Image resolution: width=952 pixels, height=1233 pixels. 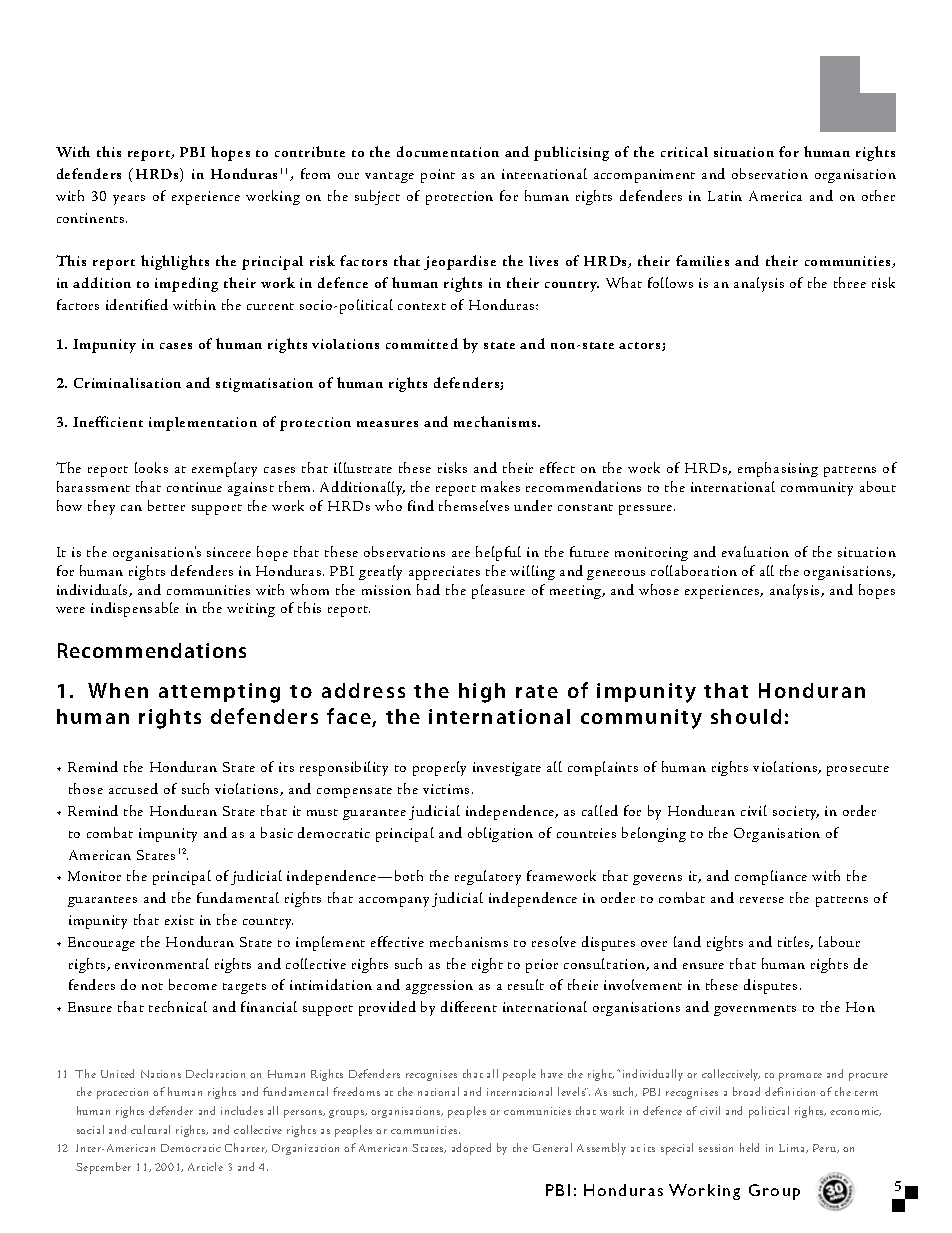 I want to click on reverse, so click(x=762, y=900).
